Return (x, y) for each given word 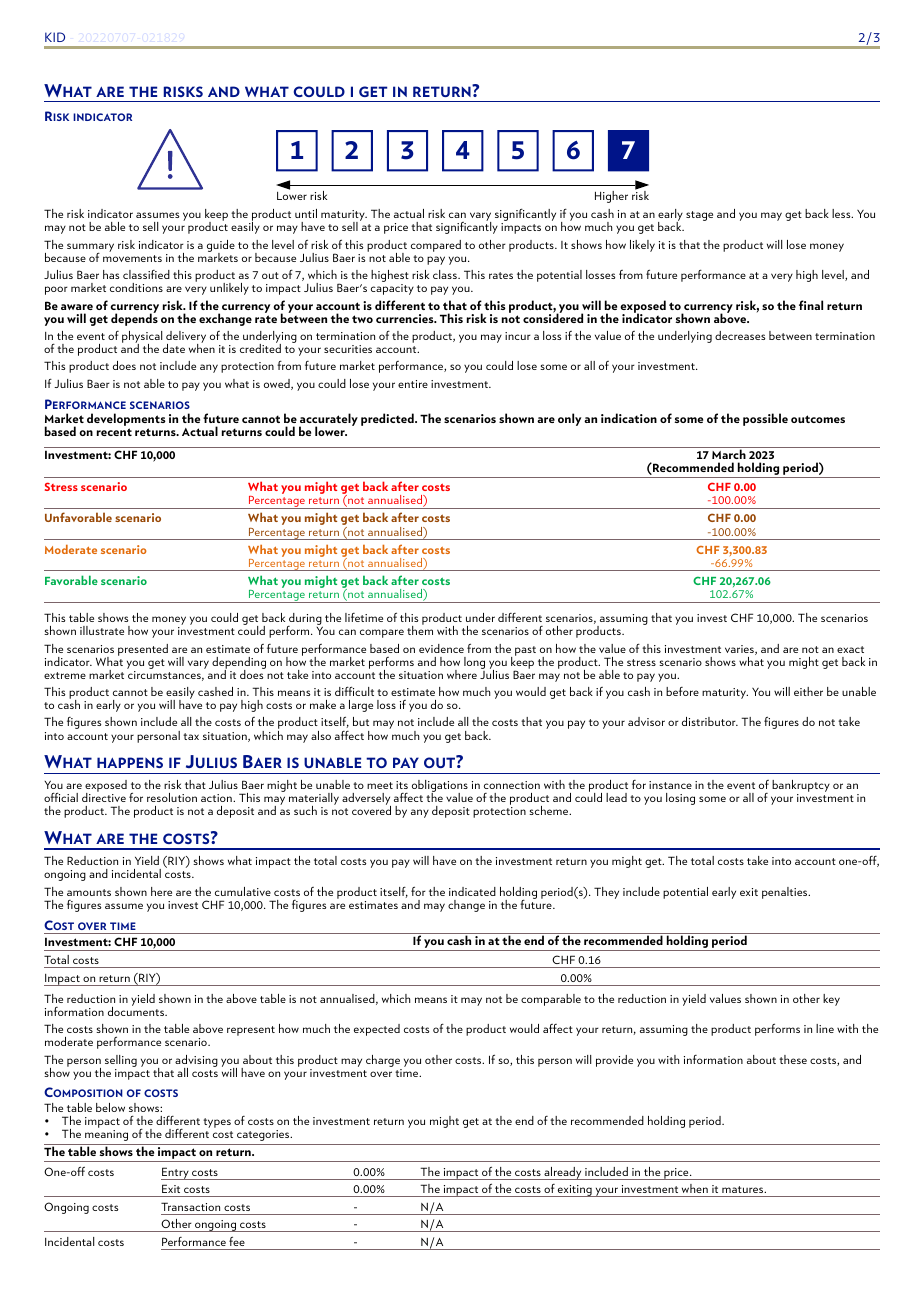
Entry (176, 1173)
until (306, 213)
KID (55, 37)
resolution (172, 797)
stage (699, 216)
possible (765, 419)
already (563, 1173)
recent (114, 432)
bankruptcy (801, 787)
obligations (440, 787)
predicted (388, 419)
